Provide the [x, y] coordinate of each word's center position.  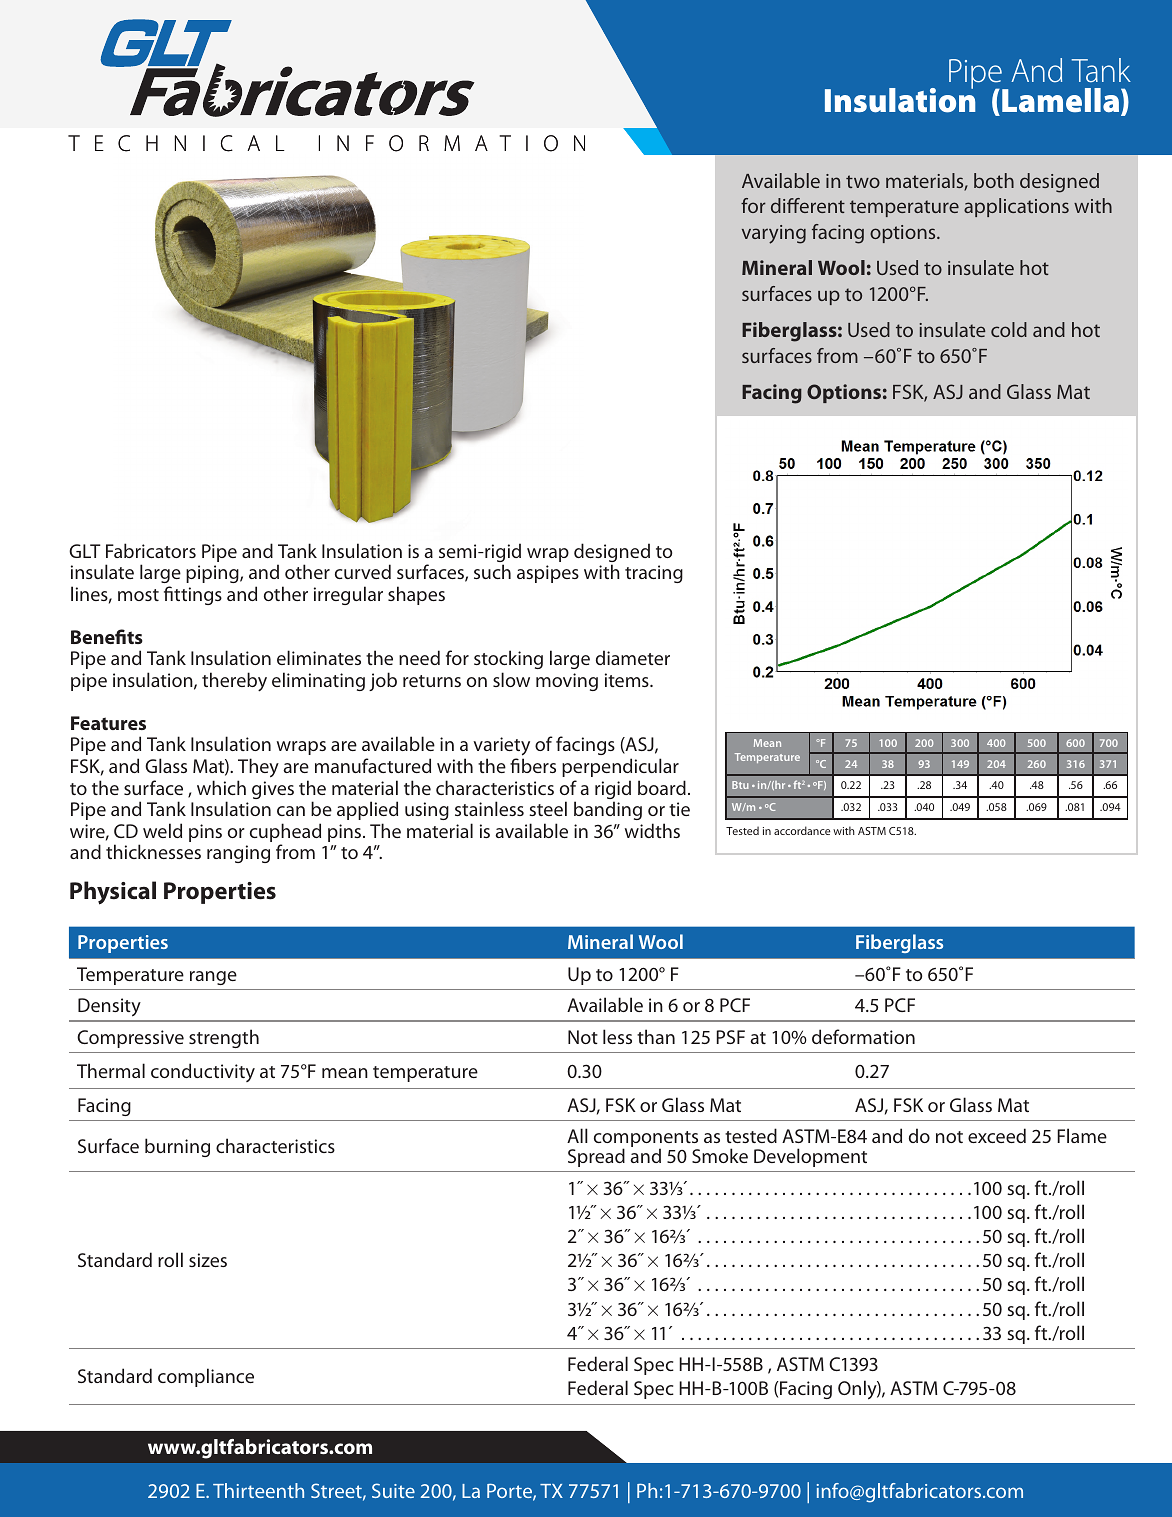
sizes [208, 1260]
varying [774, 234]
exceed [997, 1135]
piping [213, 574]
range [213, 978]
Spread [596, 1157]
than [656, 1036]
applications [1016, 207]
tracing [654, 574]
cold [1009, 329]
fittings [193, 595]
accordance [802, 830]
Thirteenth [258, 1490]
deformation [863, 1036]
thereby [234, 682]
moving [567, 682]
